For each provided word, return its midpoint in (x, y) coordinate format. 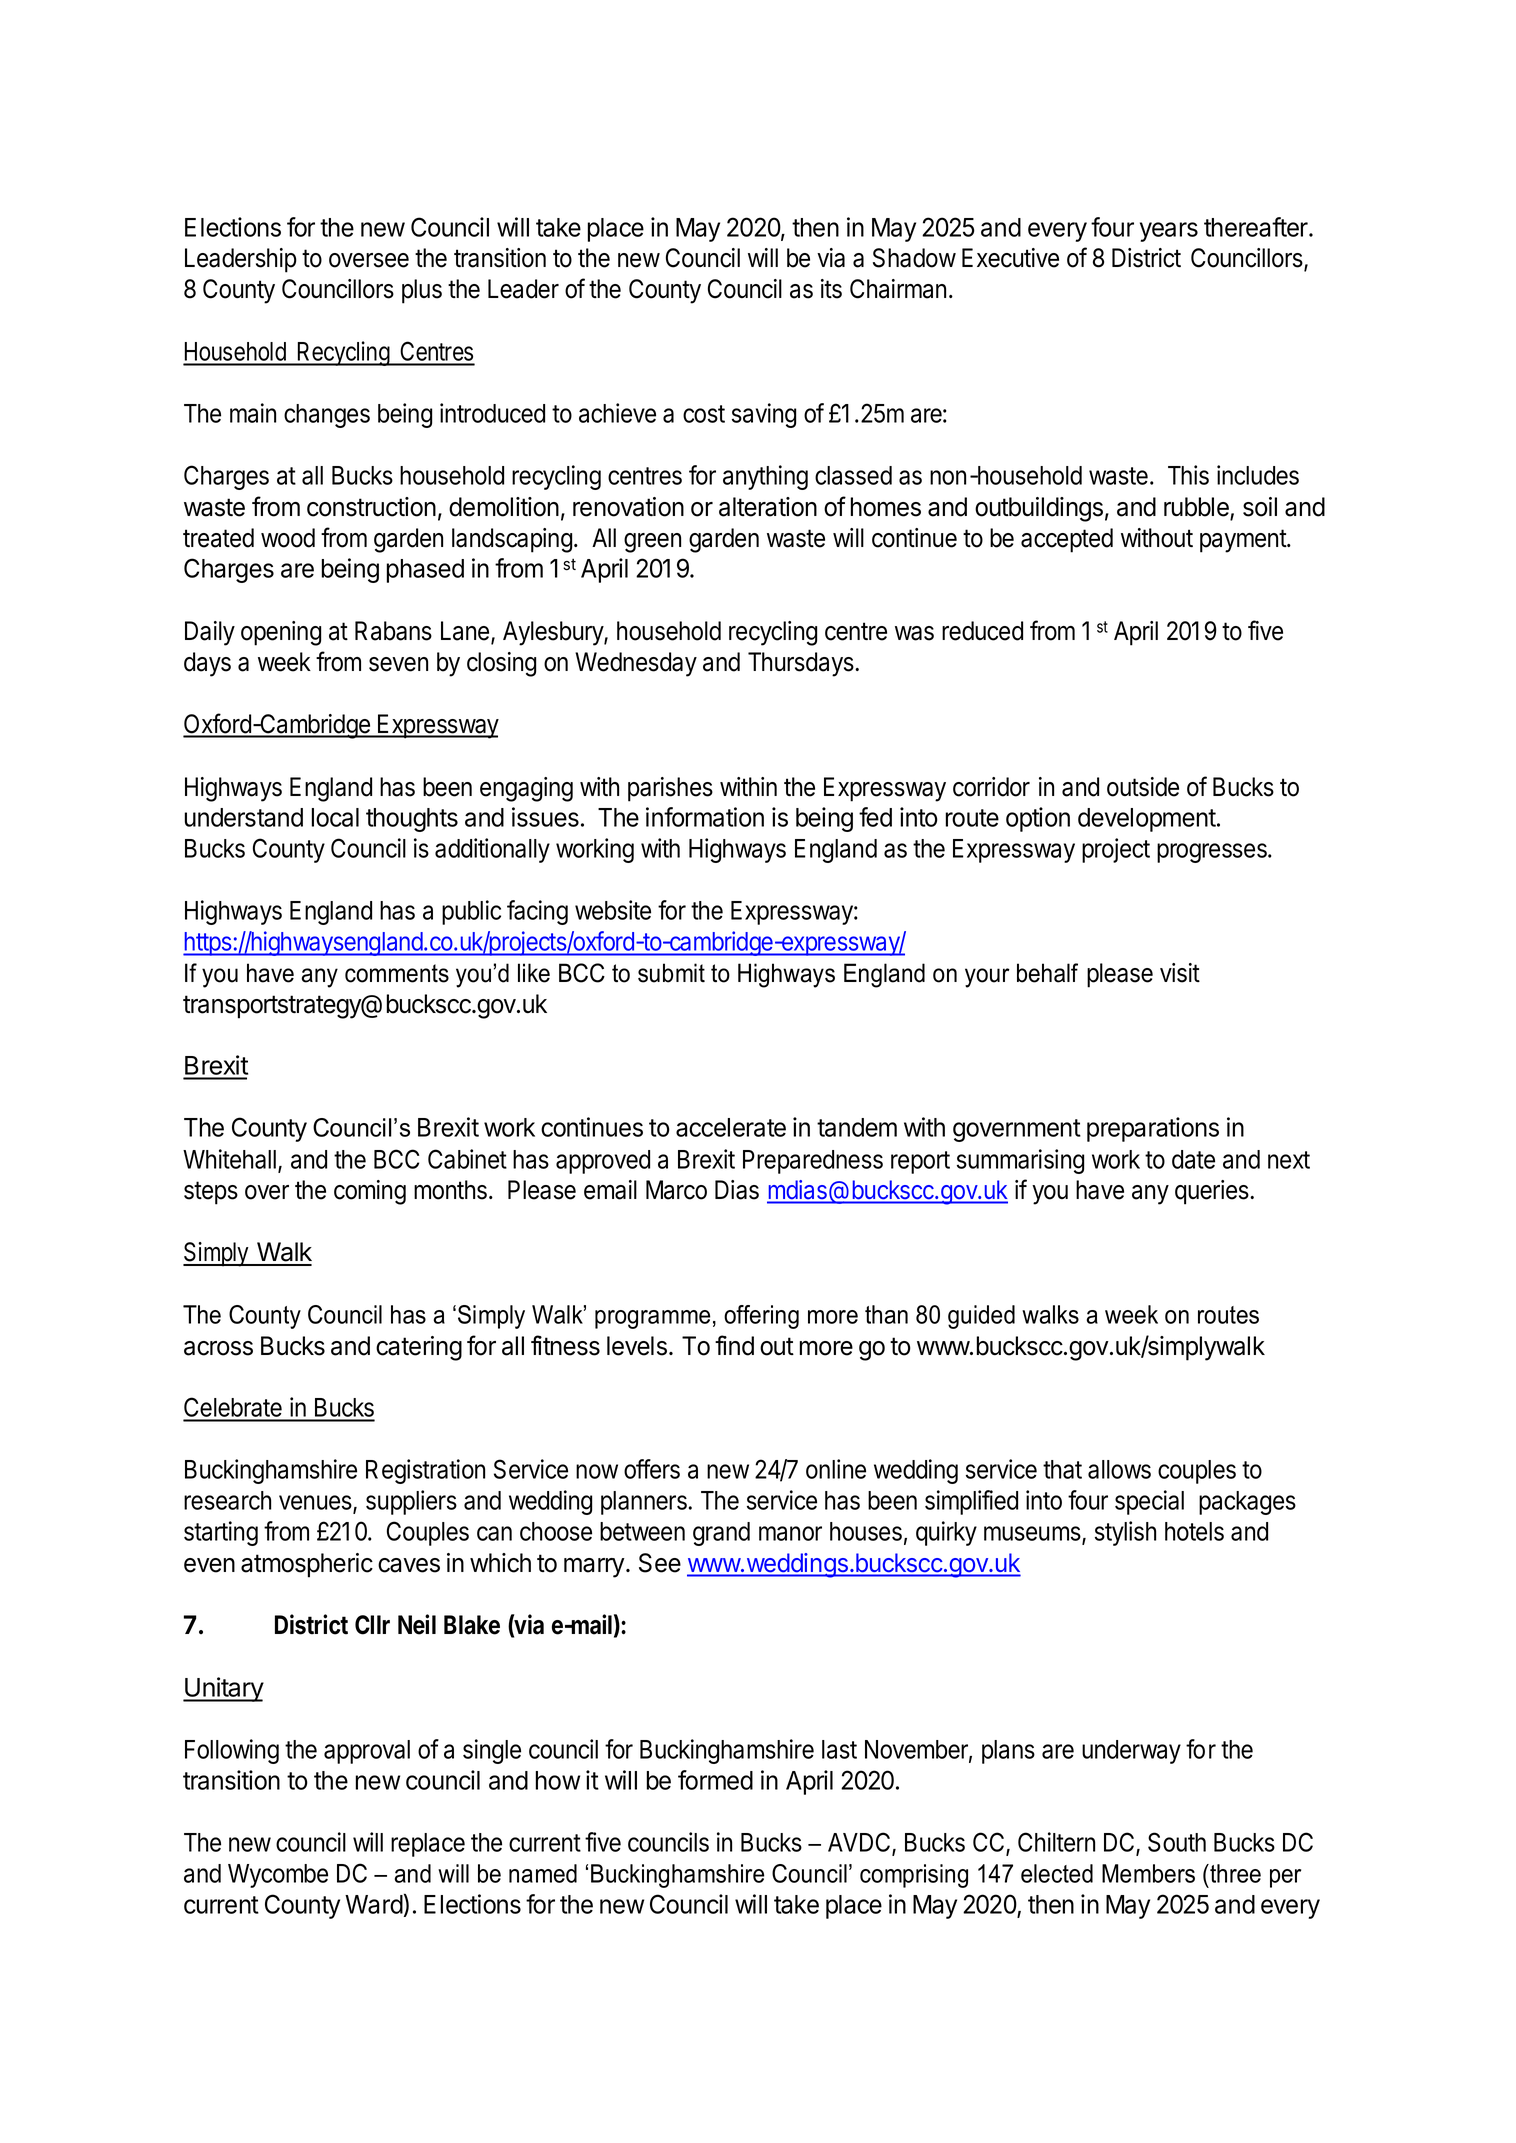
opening (281, 633)
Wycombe (278, 1876)
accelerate (731, 1127)
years (1169, 232)
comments (397, 973)
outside (1143, 787)
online (836, 1469)
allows (1119, 1469)
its (831, 289)
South (1177, 1842)
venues (316, 1504)
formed (715, 1780)
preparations (1153, 1129)
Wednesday (636, 664)
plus (422, 291)
